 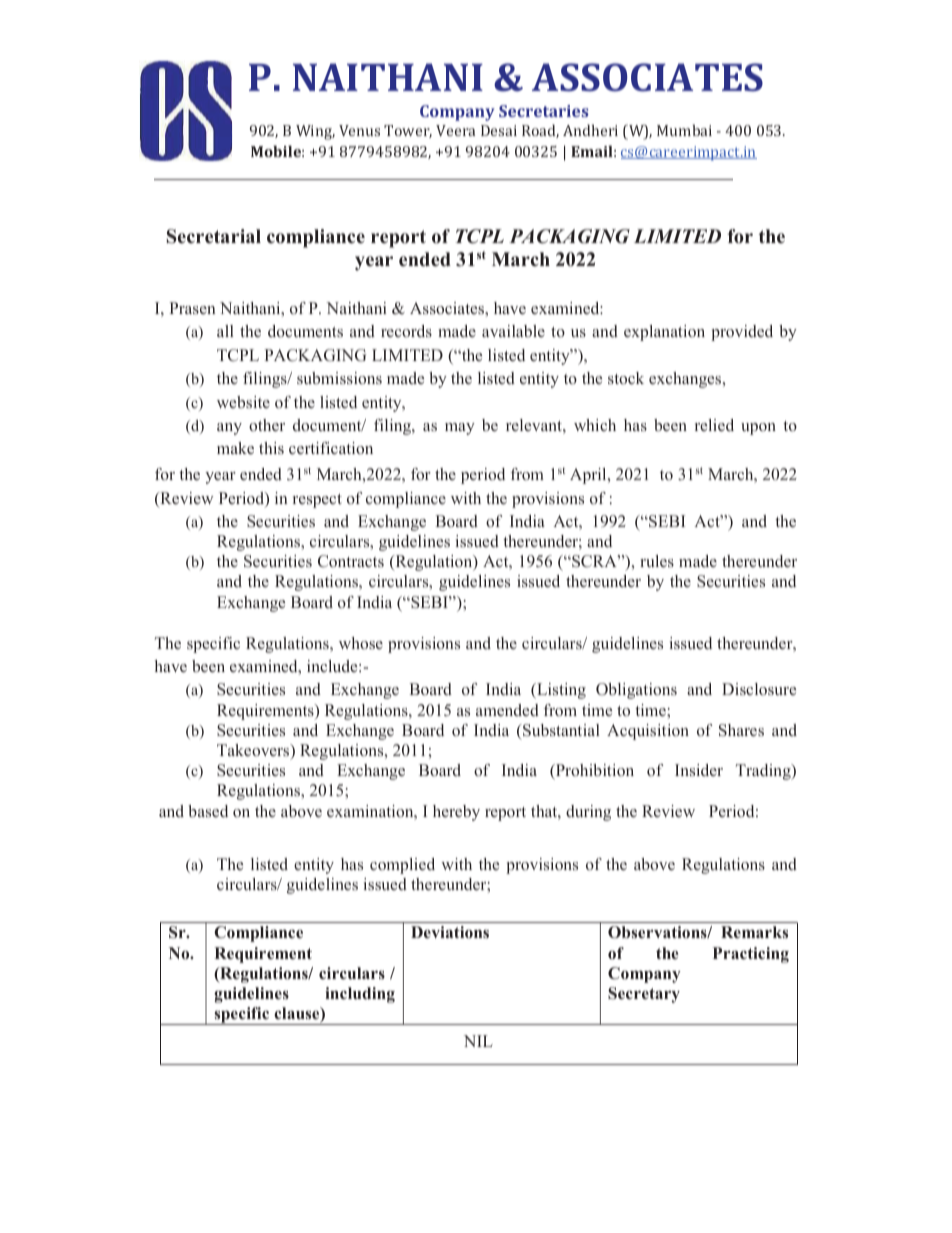 I want to click on hereby, so click(x=456, y=813).
